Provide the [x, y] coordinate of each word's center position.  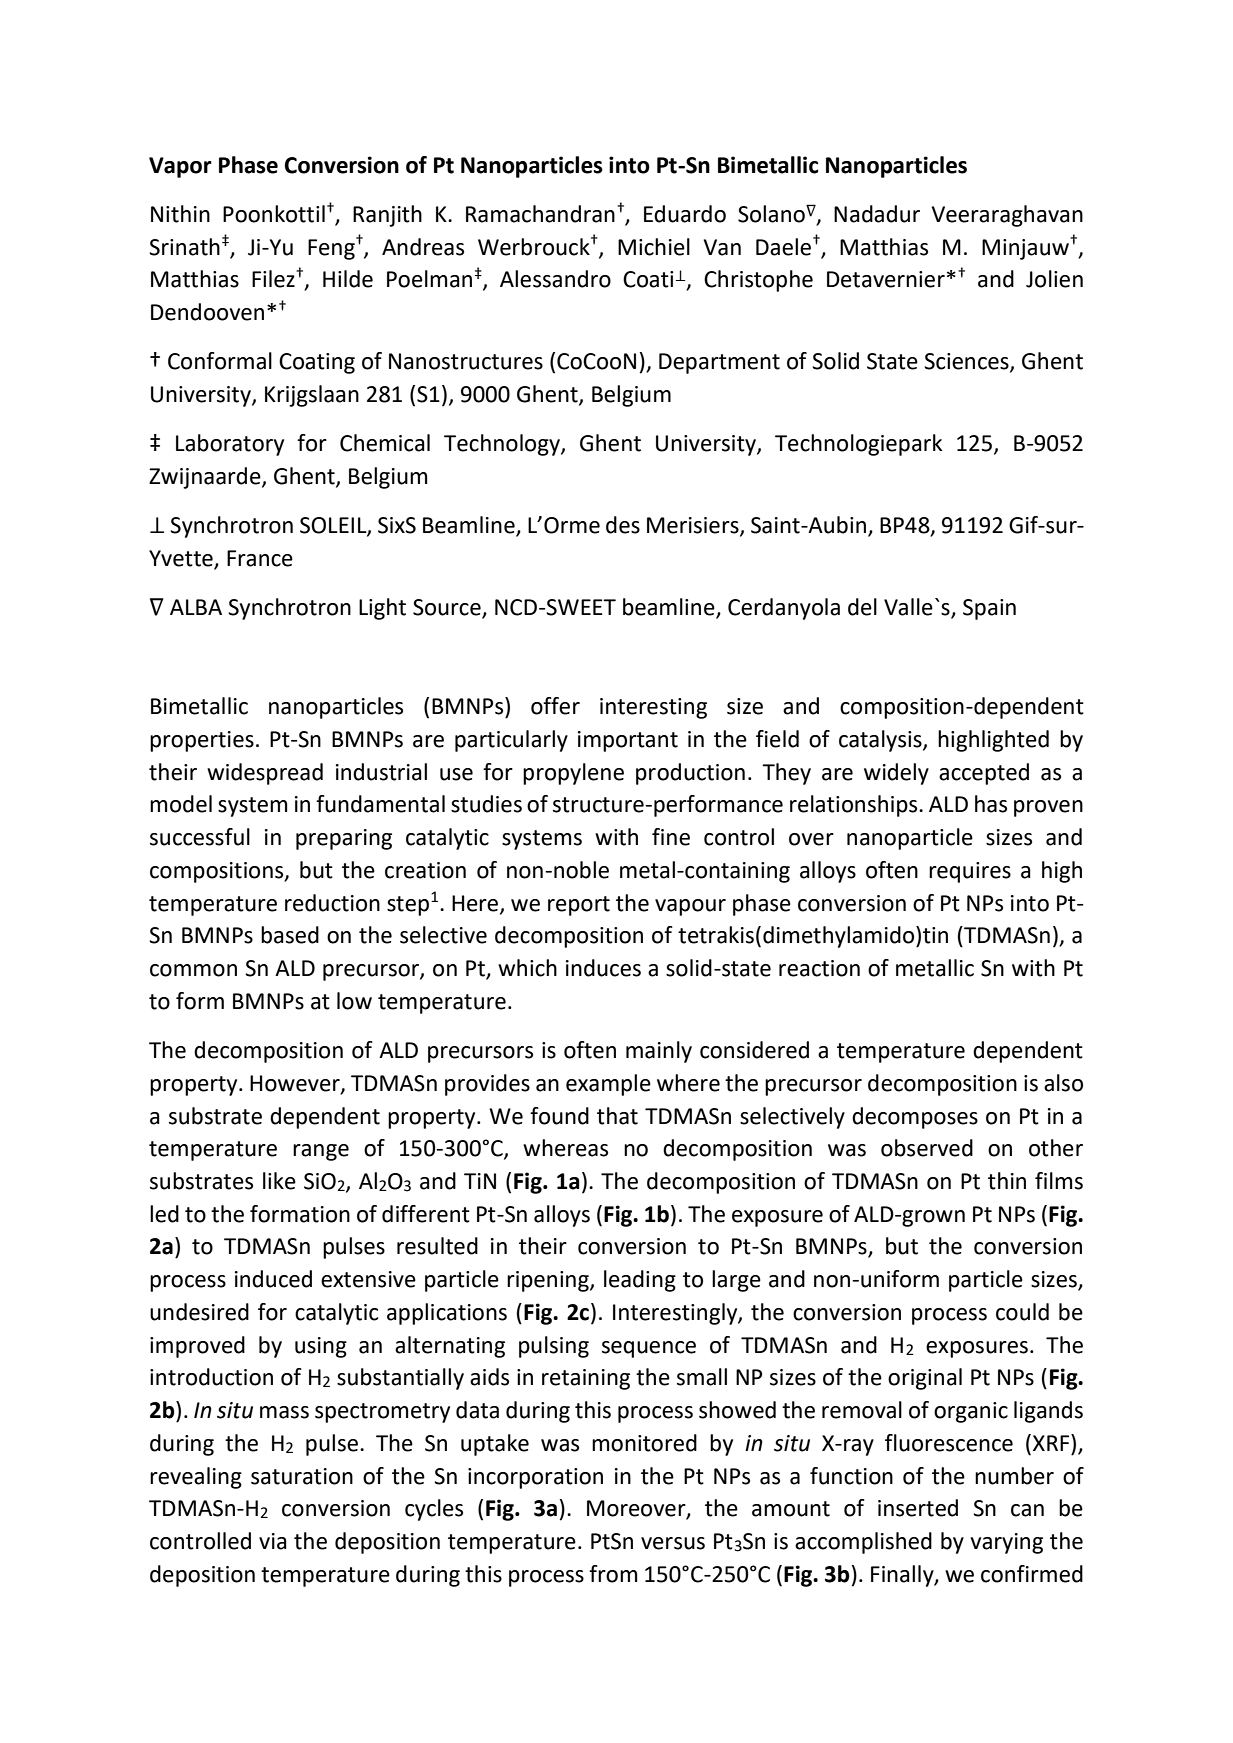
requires [970, 872]
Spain [989, 609]
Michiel [654, 247]
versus [673, 1543]
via [273, 1541]
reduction [332, 903]
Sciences [967, 362]
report [579, 906]
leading [640, 1281]
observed [927, 1148]
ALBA [196, 607]
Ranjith [387, 216]
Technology [503, 445]
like [279, 1181]
